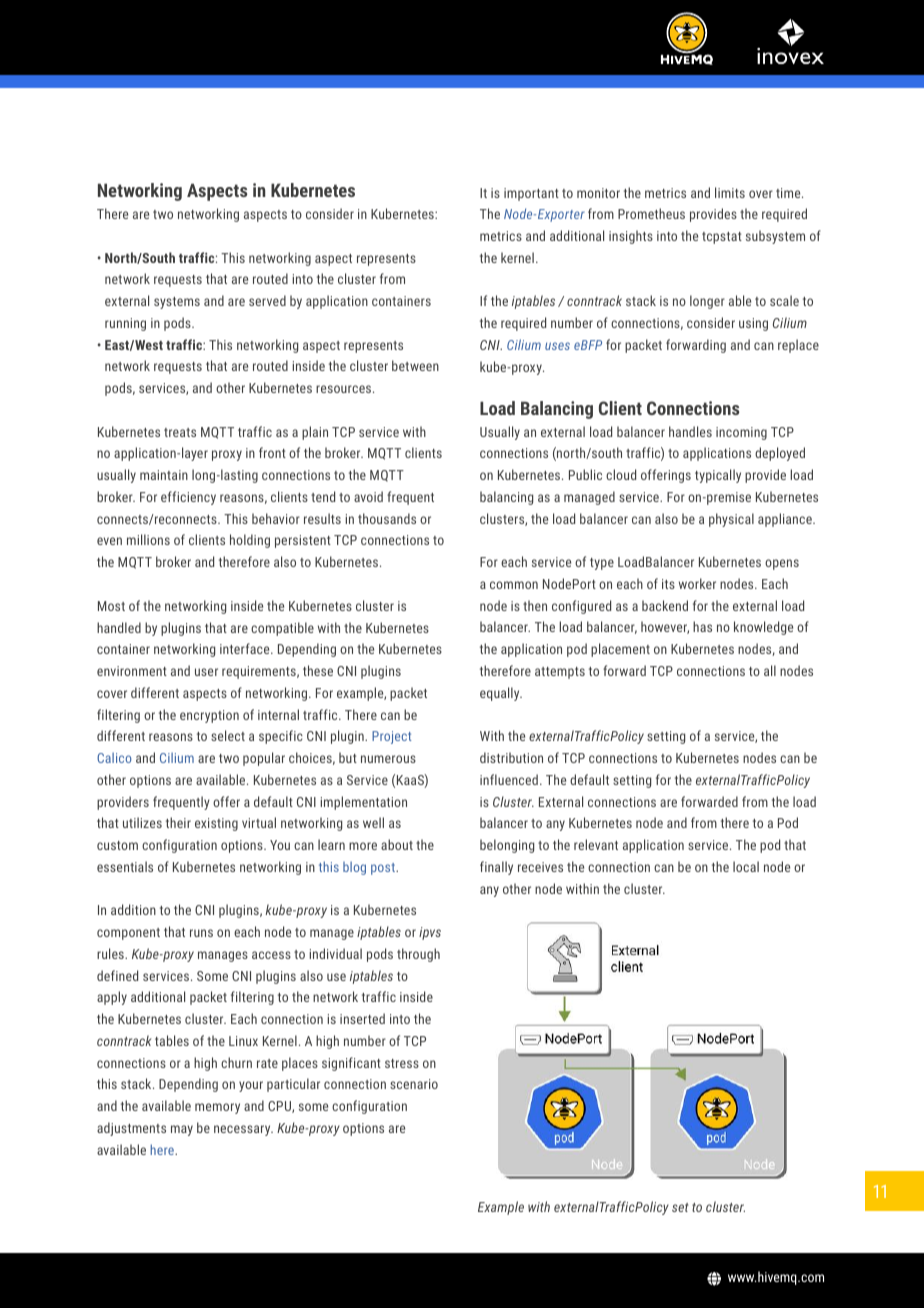  What do you see at coordinates (415, 365) in the document?
I see `between` at bounding box center [415, 365].
